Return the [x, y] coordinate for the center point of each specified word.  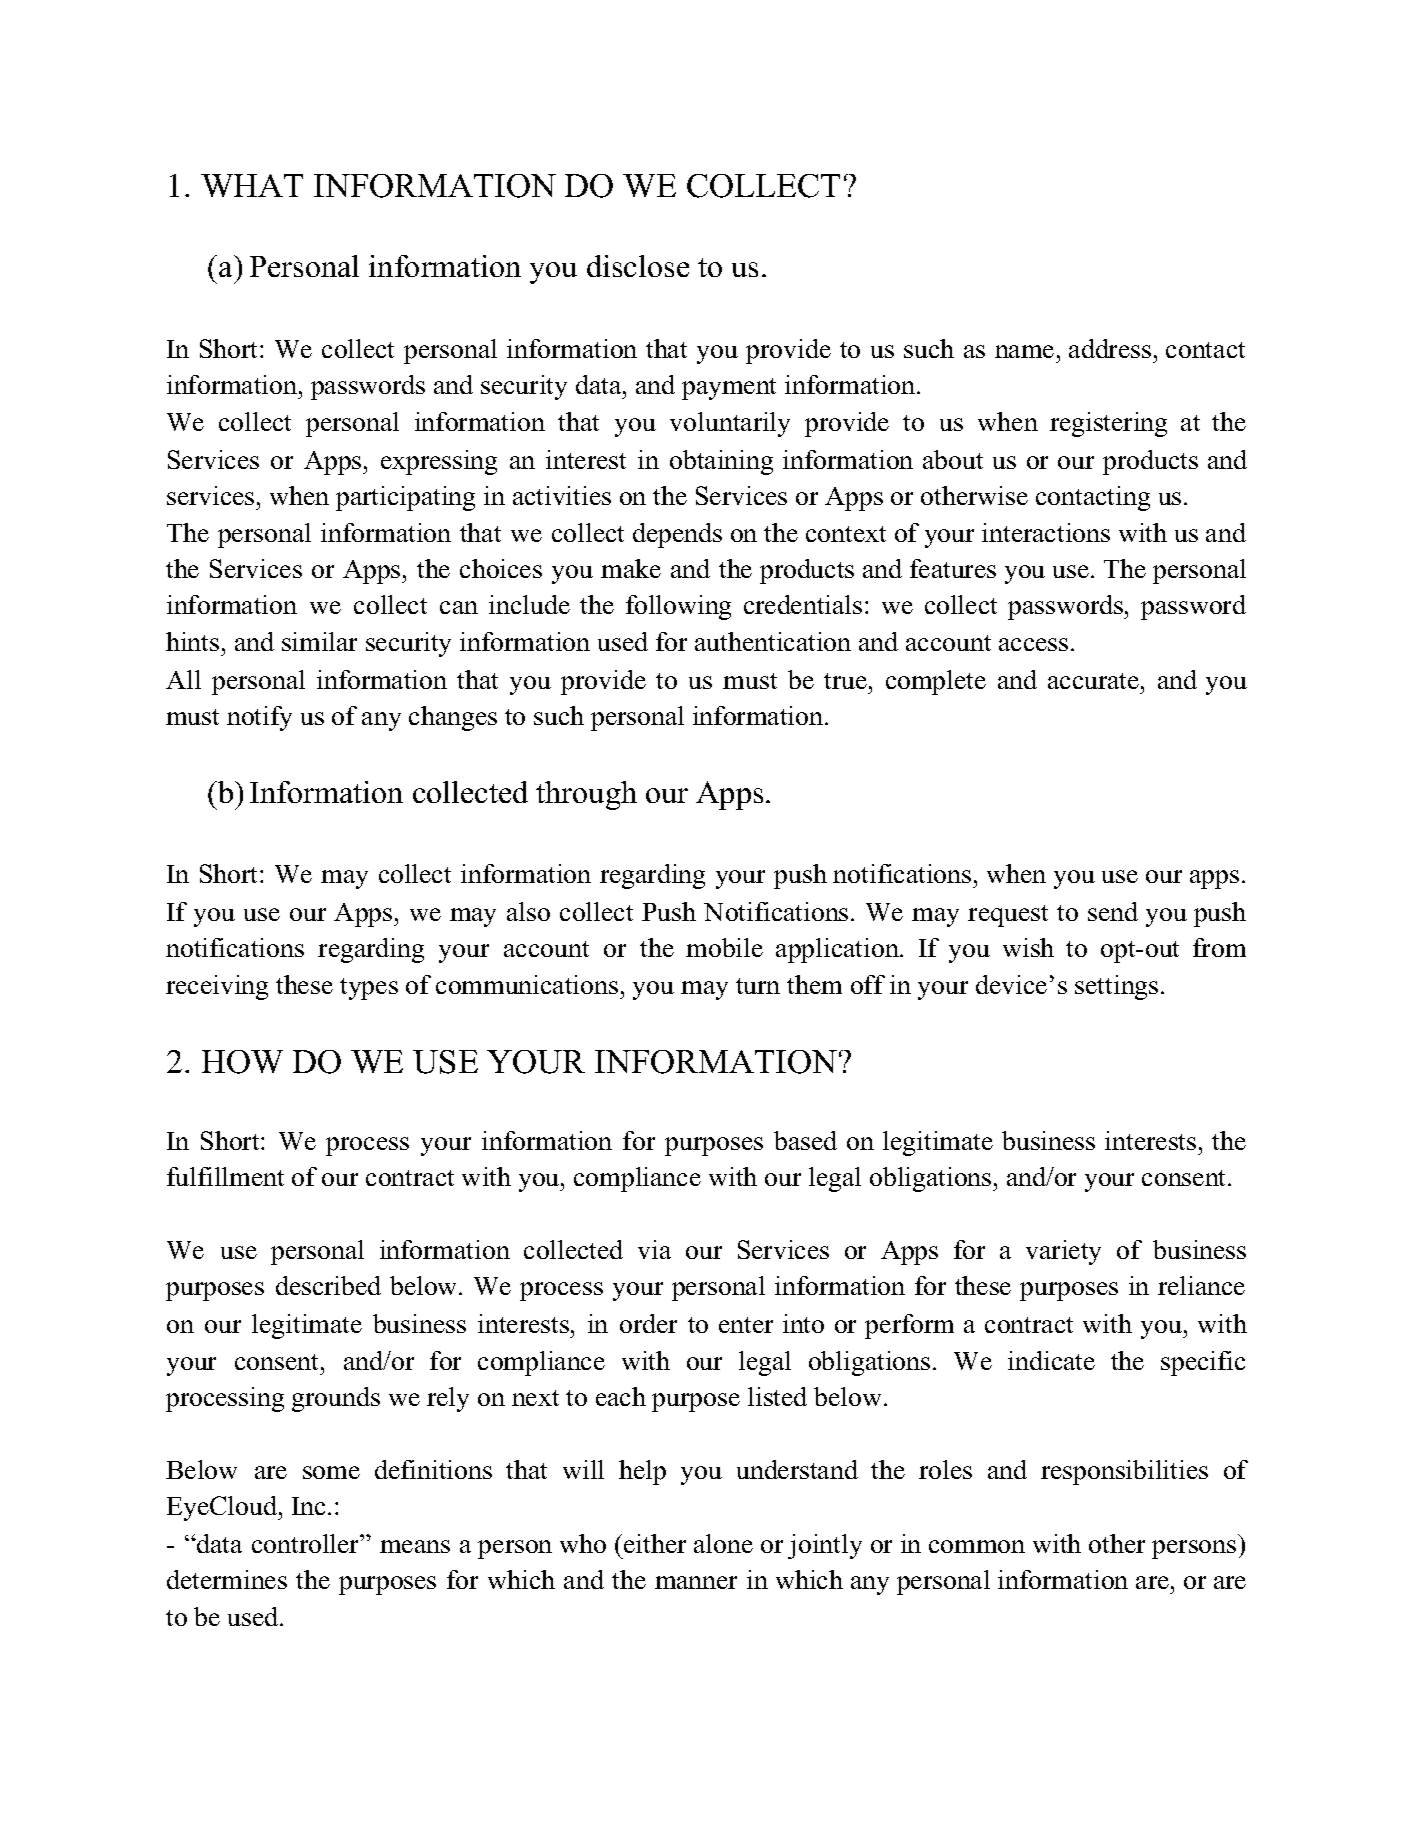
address [1110, 348]
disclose [638, 266]
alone [723, 1543]
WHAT [252, 185]
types [369, 989]
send [1113, 911]
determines [227, 1579]
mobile [724, 947]
